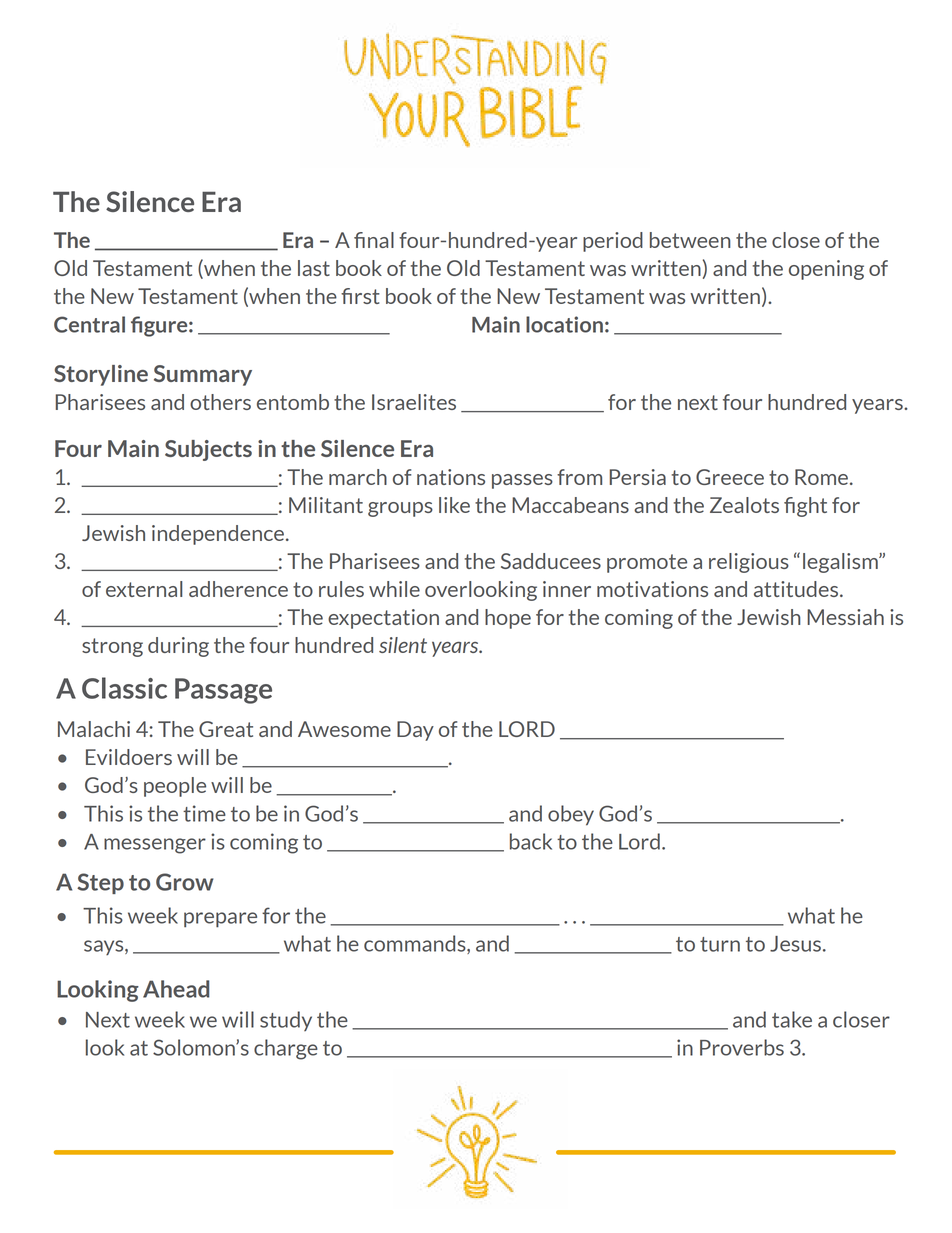 This screenshot has width=952, height=1233. What do you see at coordinates (416, 944) in the screenshot?
I see `commands` at bounding box center [416, 944].
